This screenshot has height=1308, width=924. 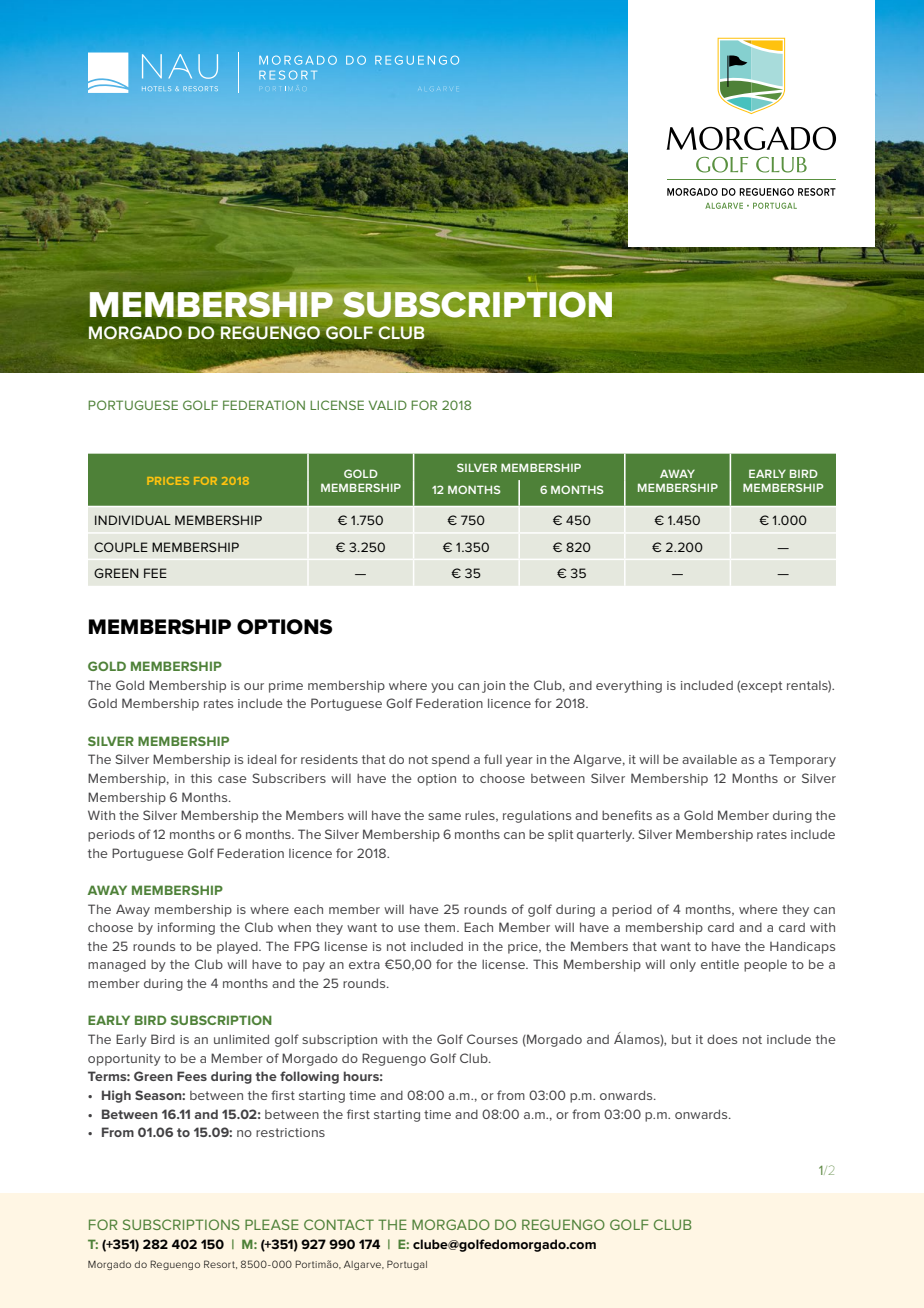 What do you see at coordinates (709, 759) in the screenshot?
I see `available` at bounding box center [709, 759].
